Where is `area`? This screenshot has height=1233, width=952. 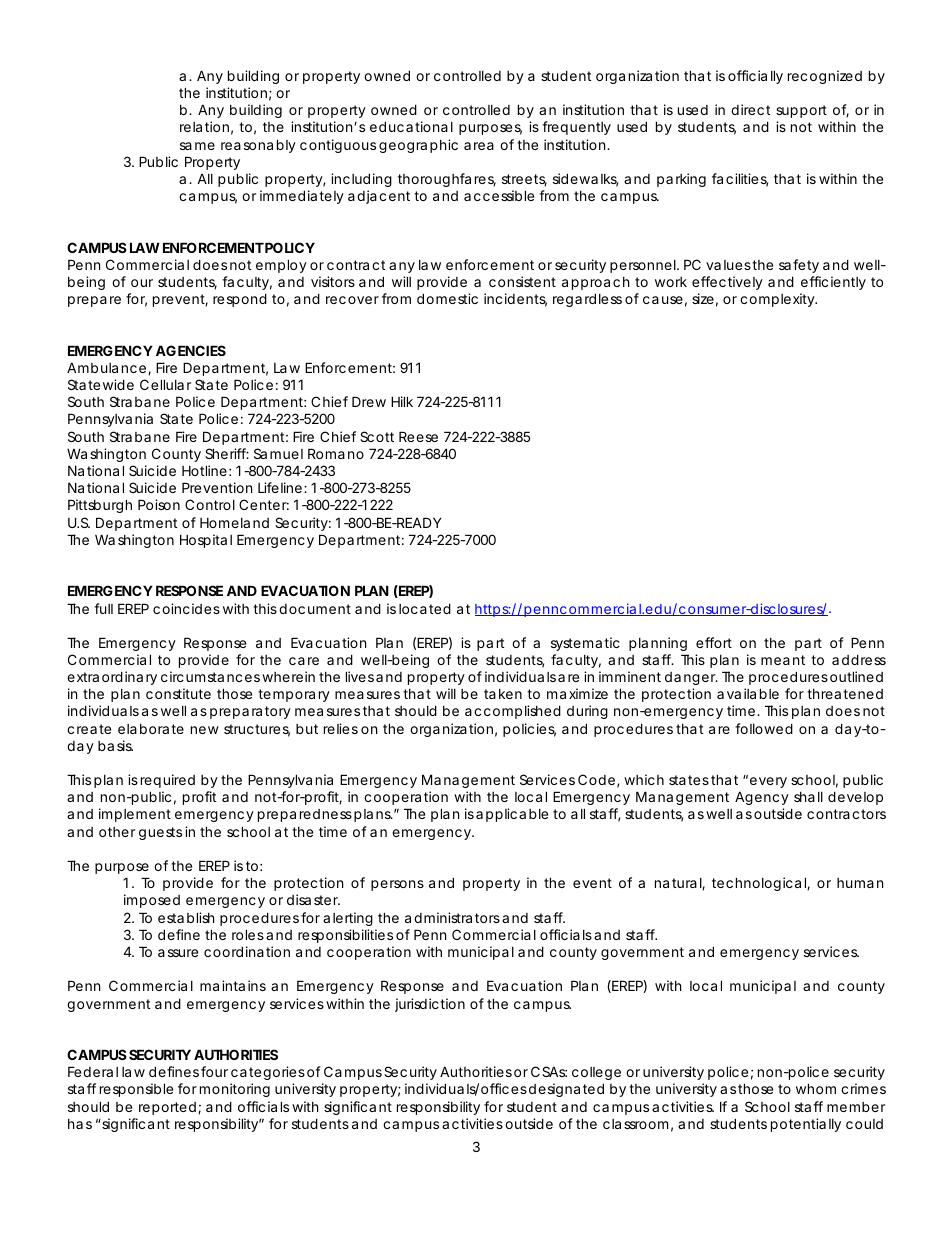
area is located at coordinates (479, 146).
